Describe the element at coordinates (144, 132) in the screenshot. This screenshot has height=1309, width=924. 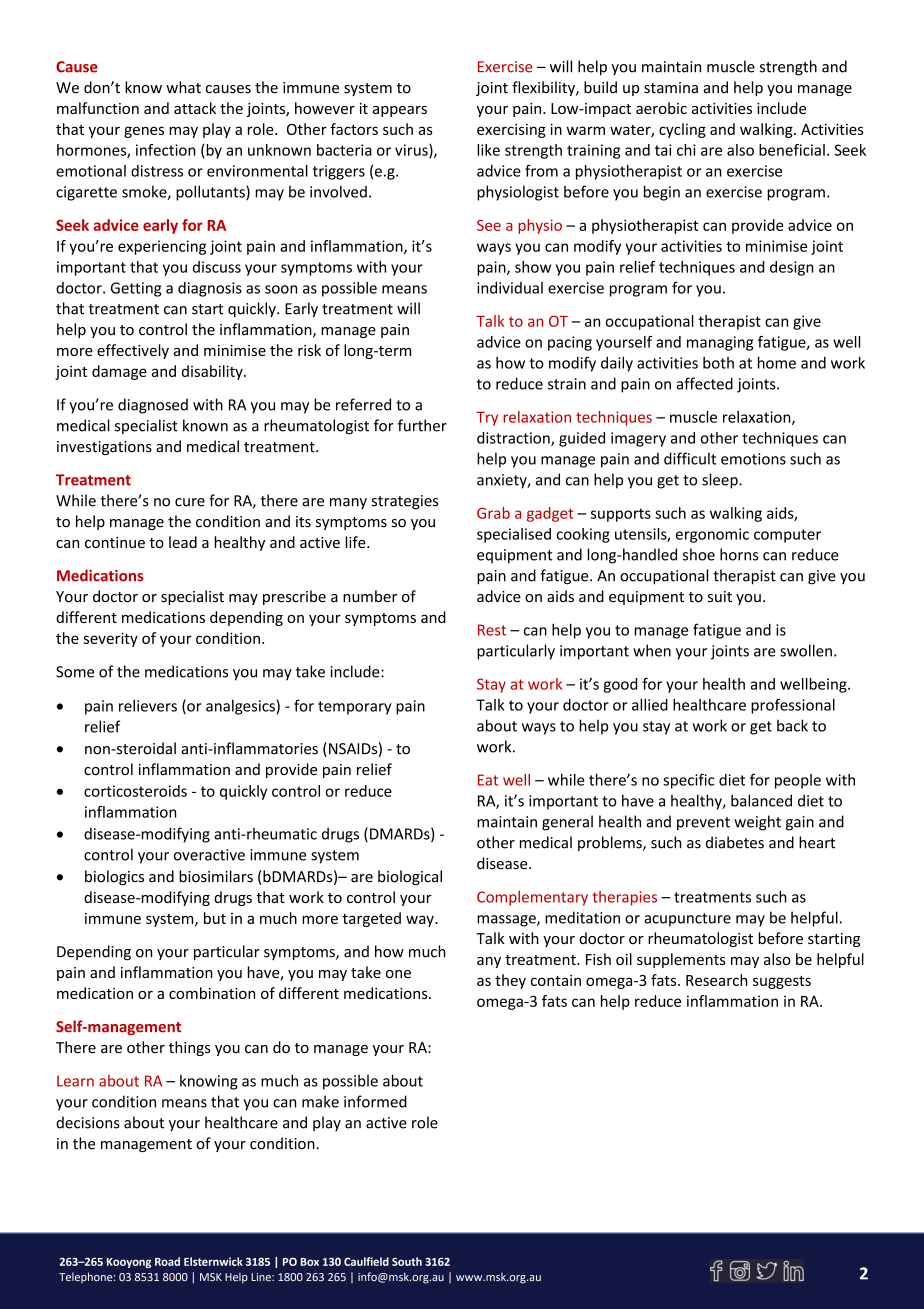
I see `genes` at that location.
